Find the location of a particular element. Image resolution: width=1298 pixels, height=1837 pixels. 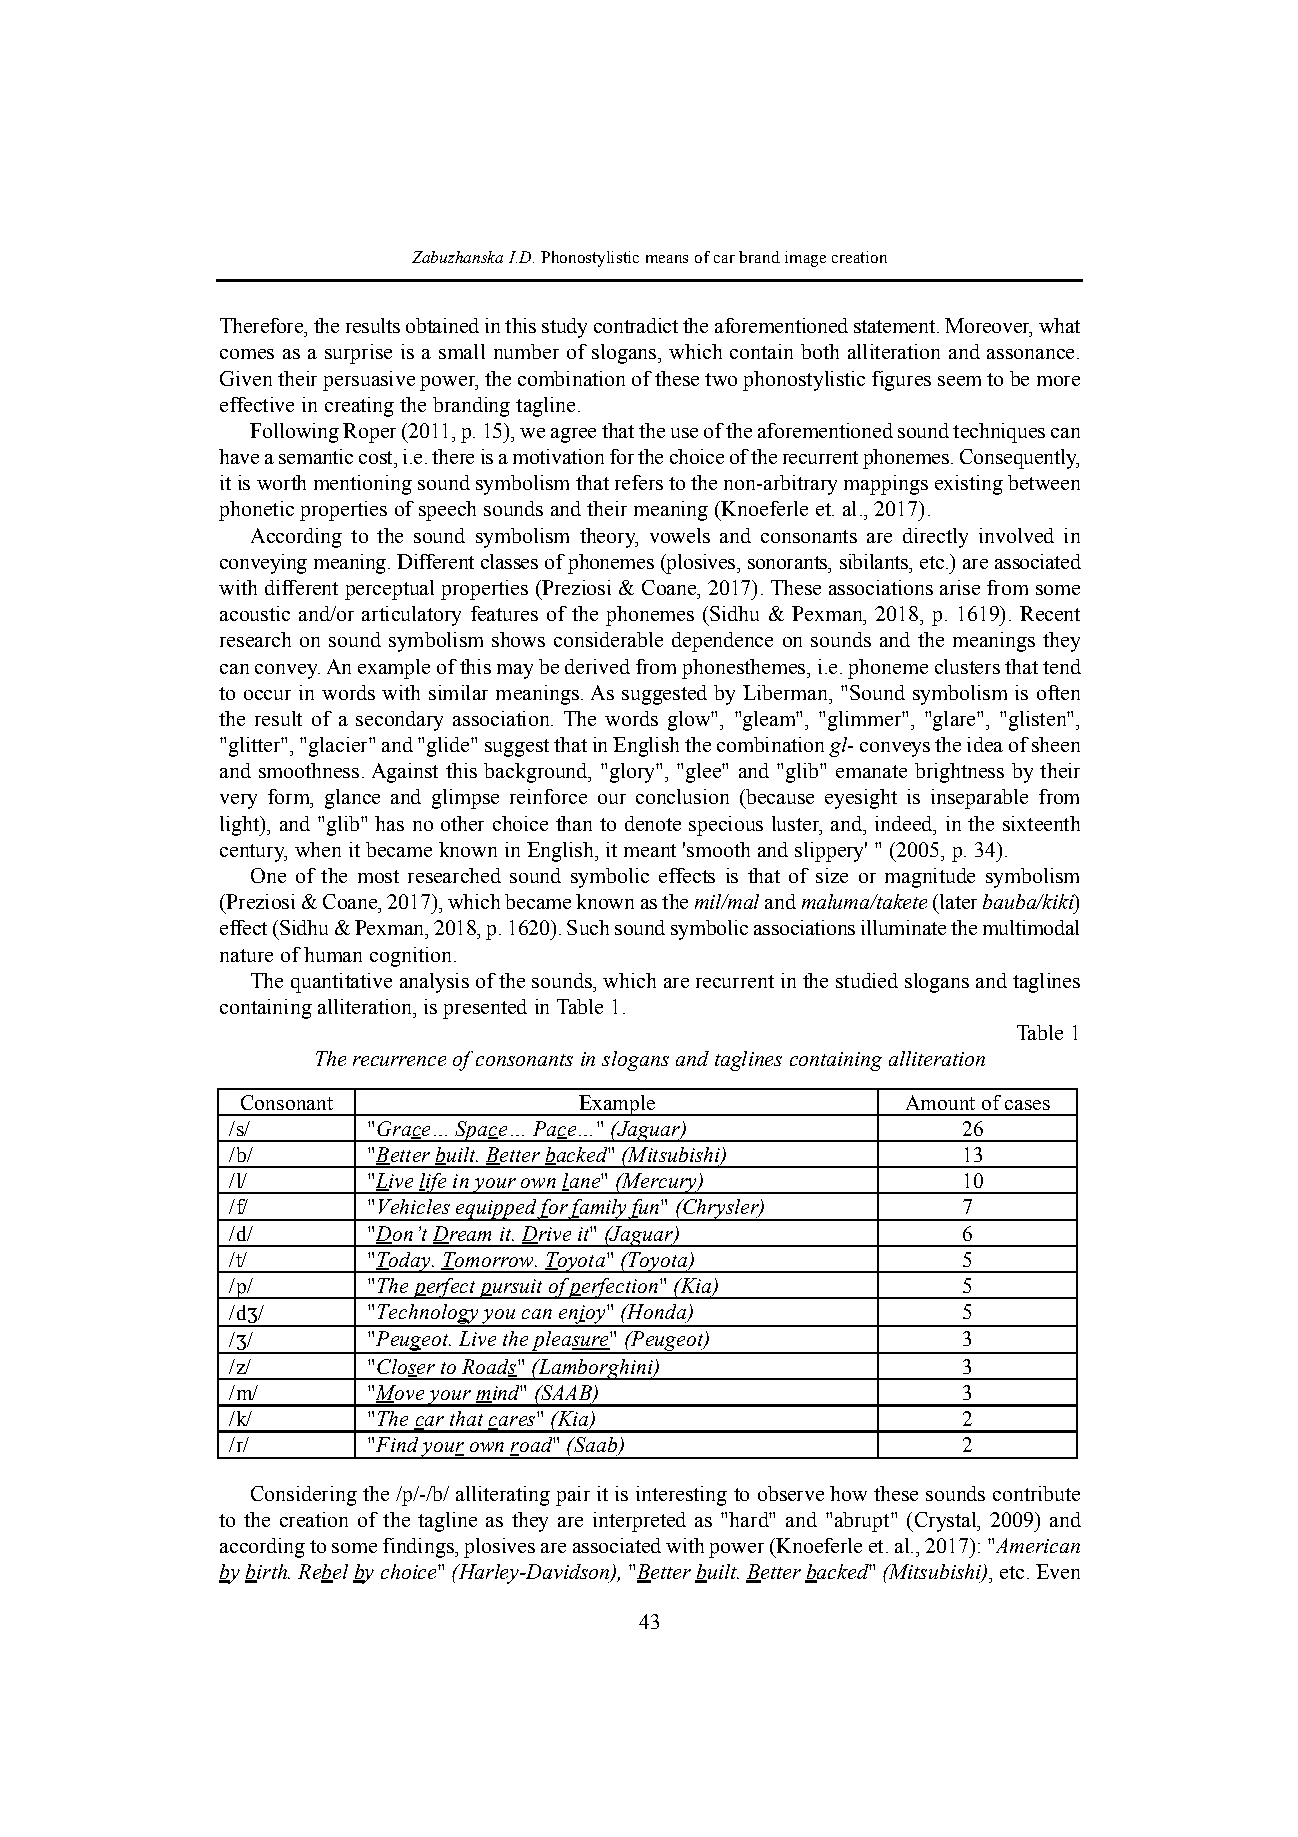

surprise is located at coordinates (358, 354).
